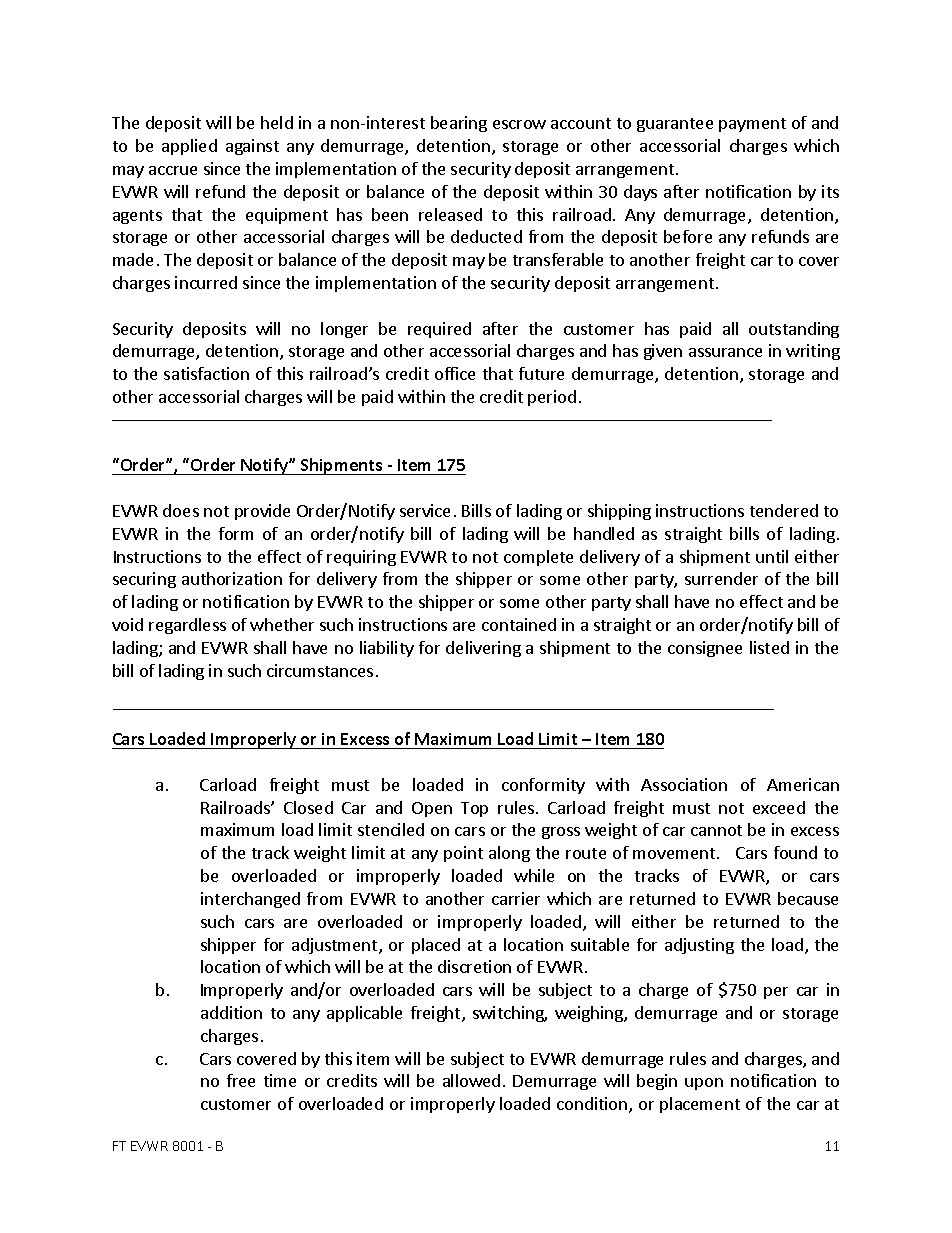 The width and height of the document is (952, 1233). What do you see at coordinates (704, 1084) in the document?
I see `upon` at bounding box center [704, 1084].
